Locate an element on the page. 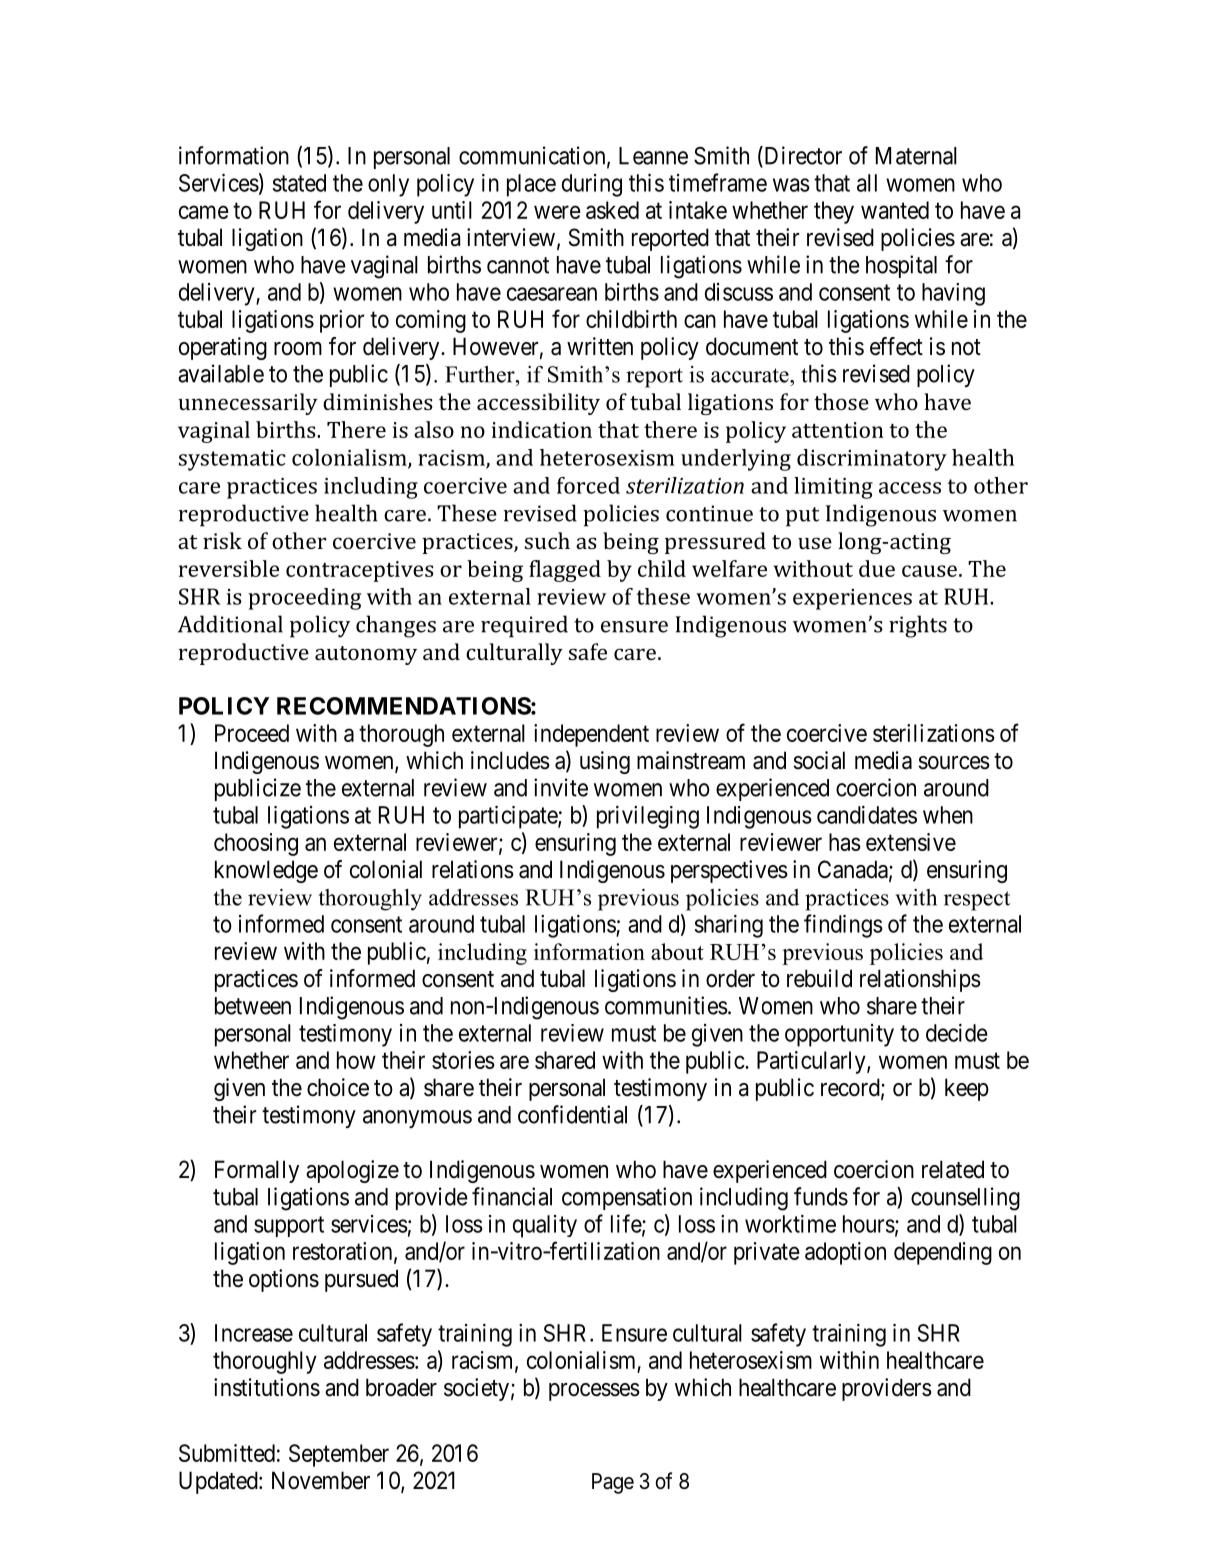 The image size is (1208, 1564). stated is located at coordinates (299, 183).
